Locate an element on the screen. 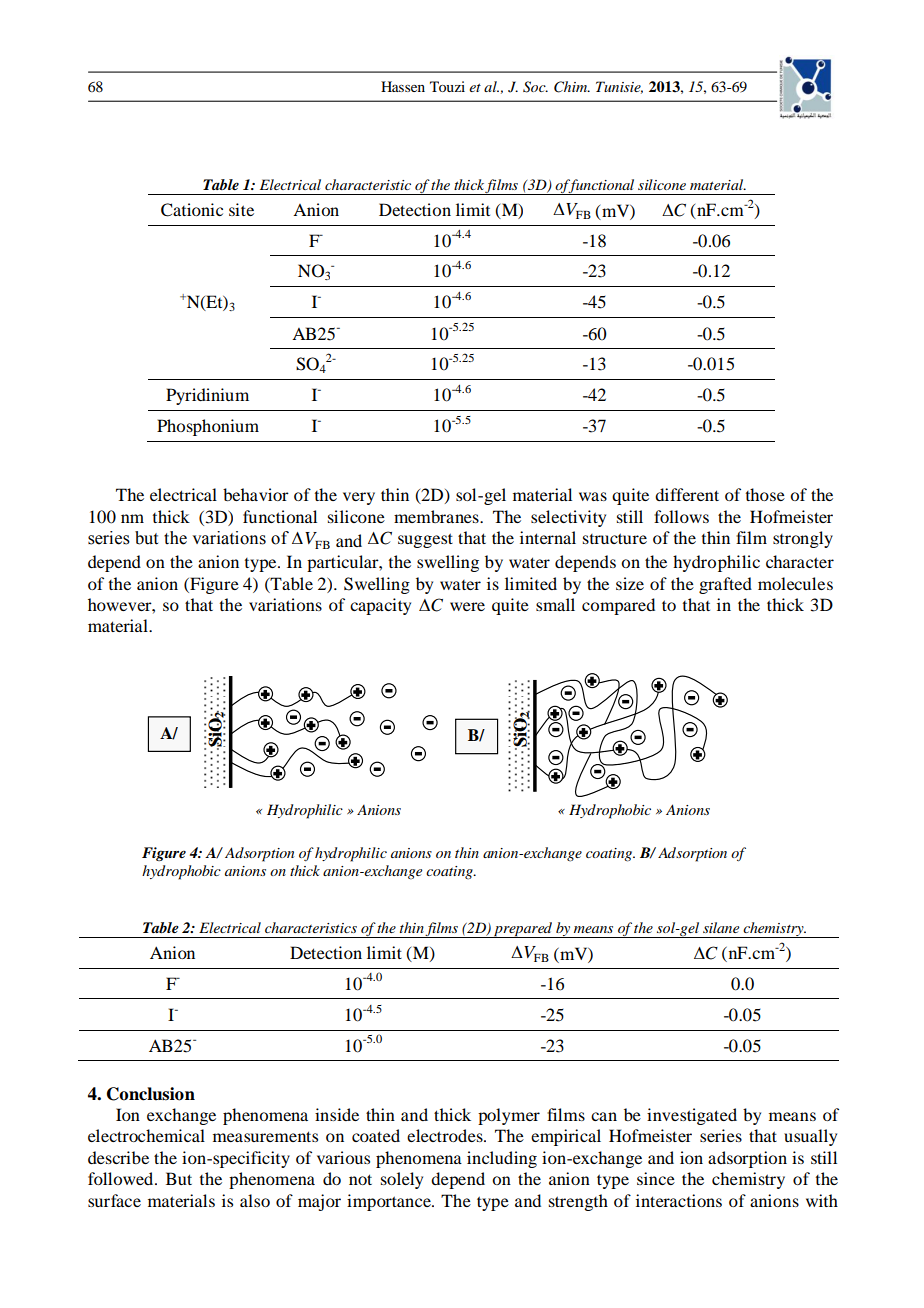 The height and width of the screenshot is (1308, 924). were is located at coordinates (467, 606).
